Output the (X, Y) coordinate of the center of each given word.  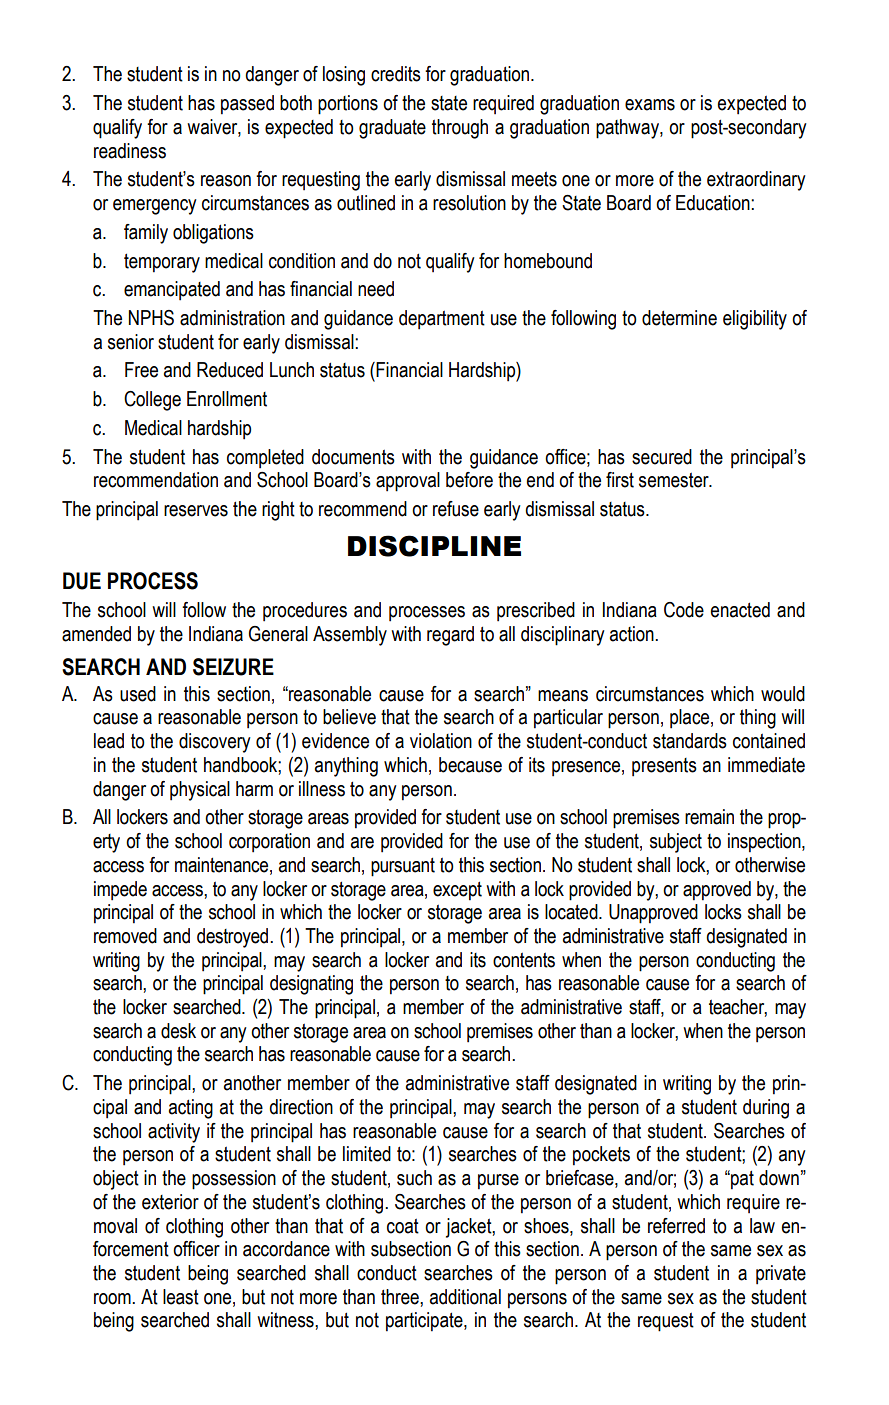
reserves (196, 511)
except (457, 891)
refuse (456, 509)
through (460, 129)
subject (676, 843)
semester (675, 480)
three (401, 1297)
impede (120, 891)
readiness (130, 151)
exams (650, 105)
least (181, 1297)
